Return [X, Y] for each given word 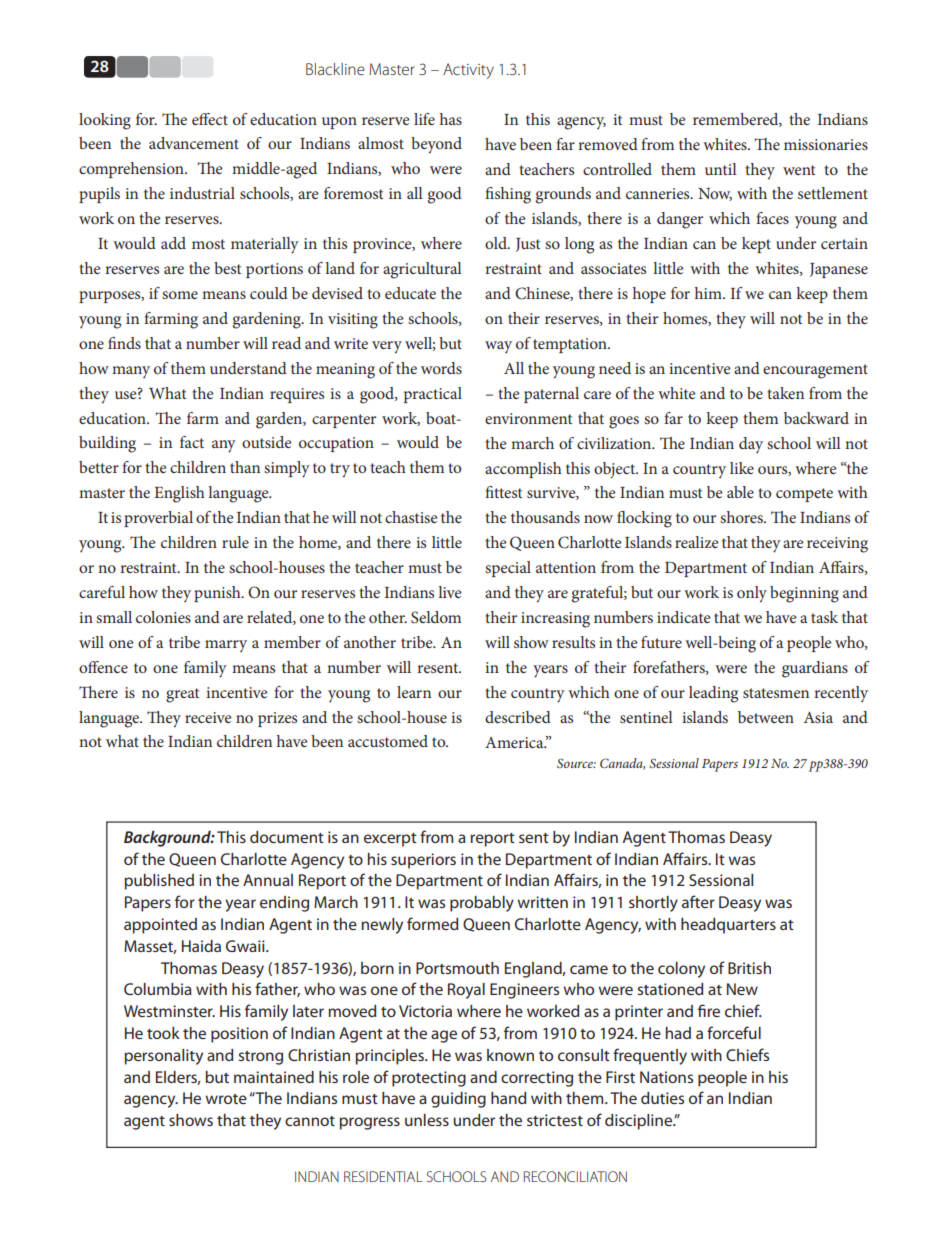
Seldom [436, 617]
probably [482, 904]
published [159, 882]
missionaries [826, 144]
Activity [468, 71]
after [698, 901]
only [752, 594]
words [441, 368]
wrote [226, 1099]
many [131, 372]
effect [210, 119]
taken [785, 393]
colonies [163, 617]
